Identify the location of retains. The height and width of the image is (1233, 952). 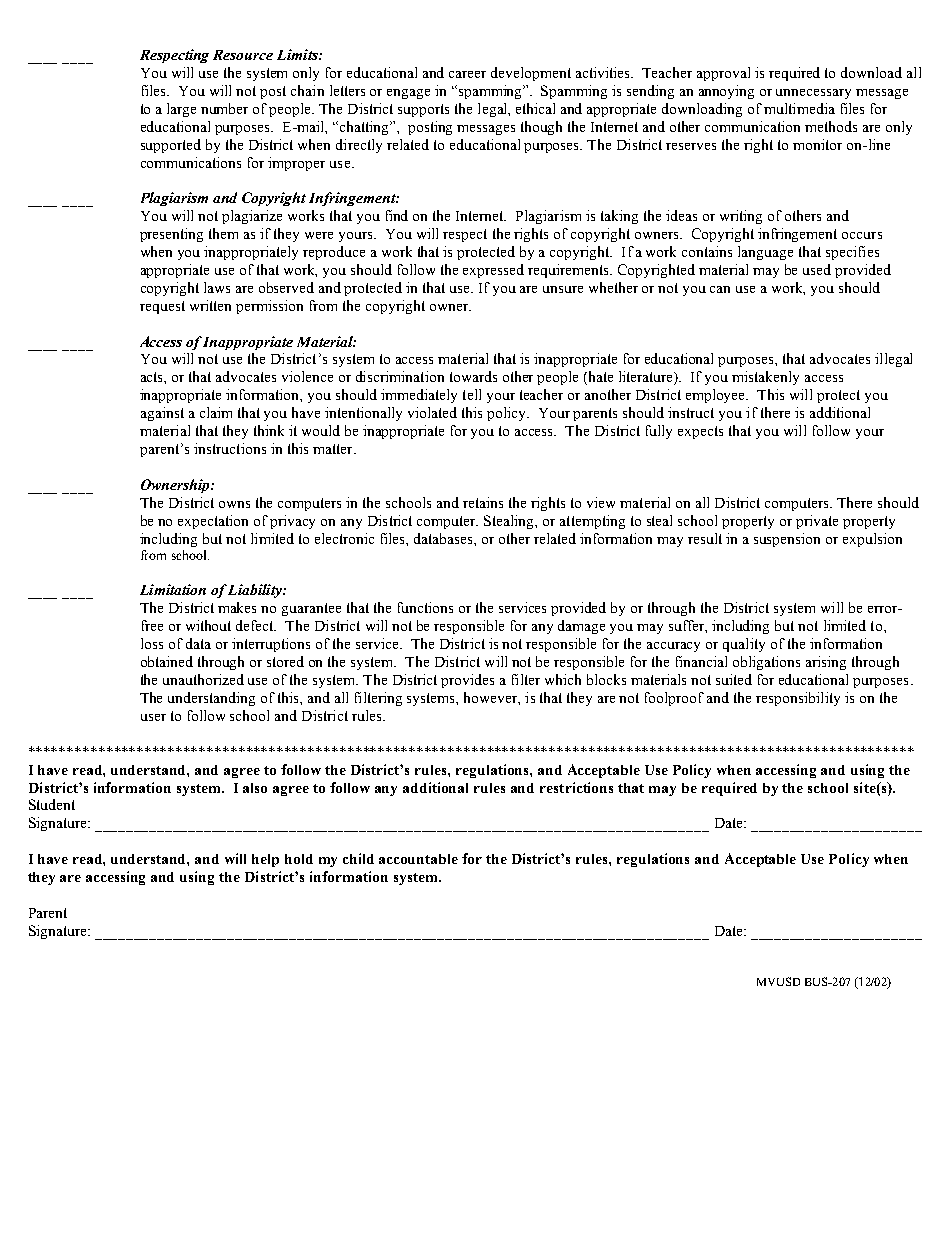
(483, 502).
